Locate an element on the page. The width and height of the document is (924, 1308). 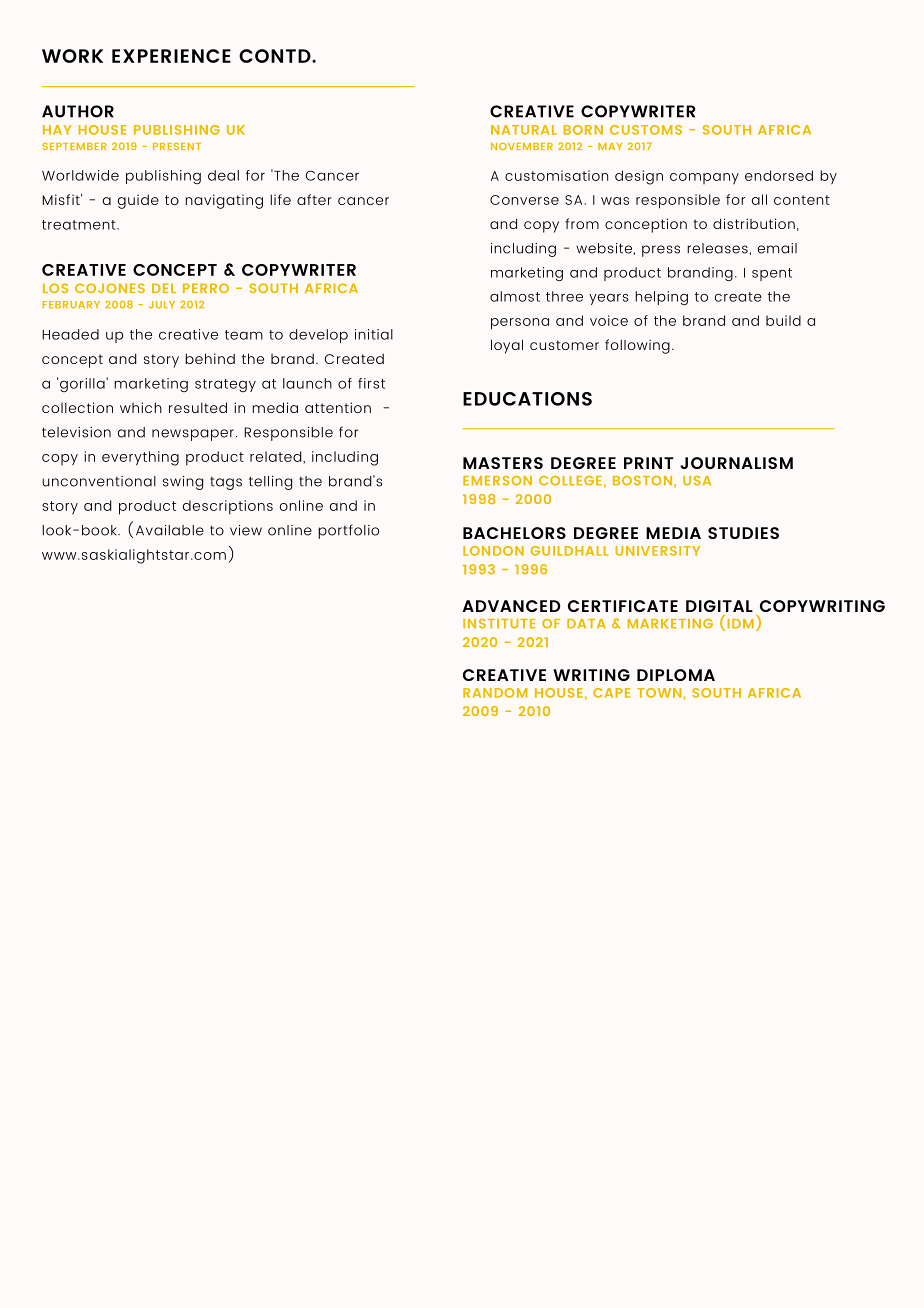
view is located at coordinates (246, 530).
